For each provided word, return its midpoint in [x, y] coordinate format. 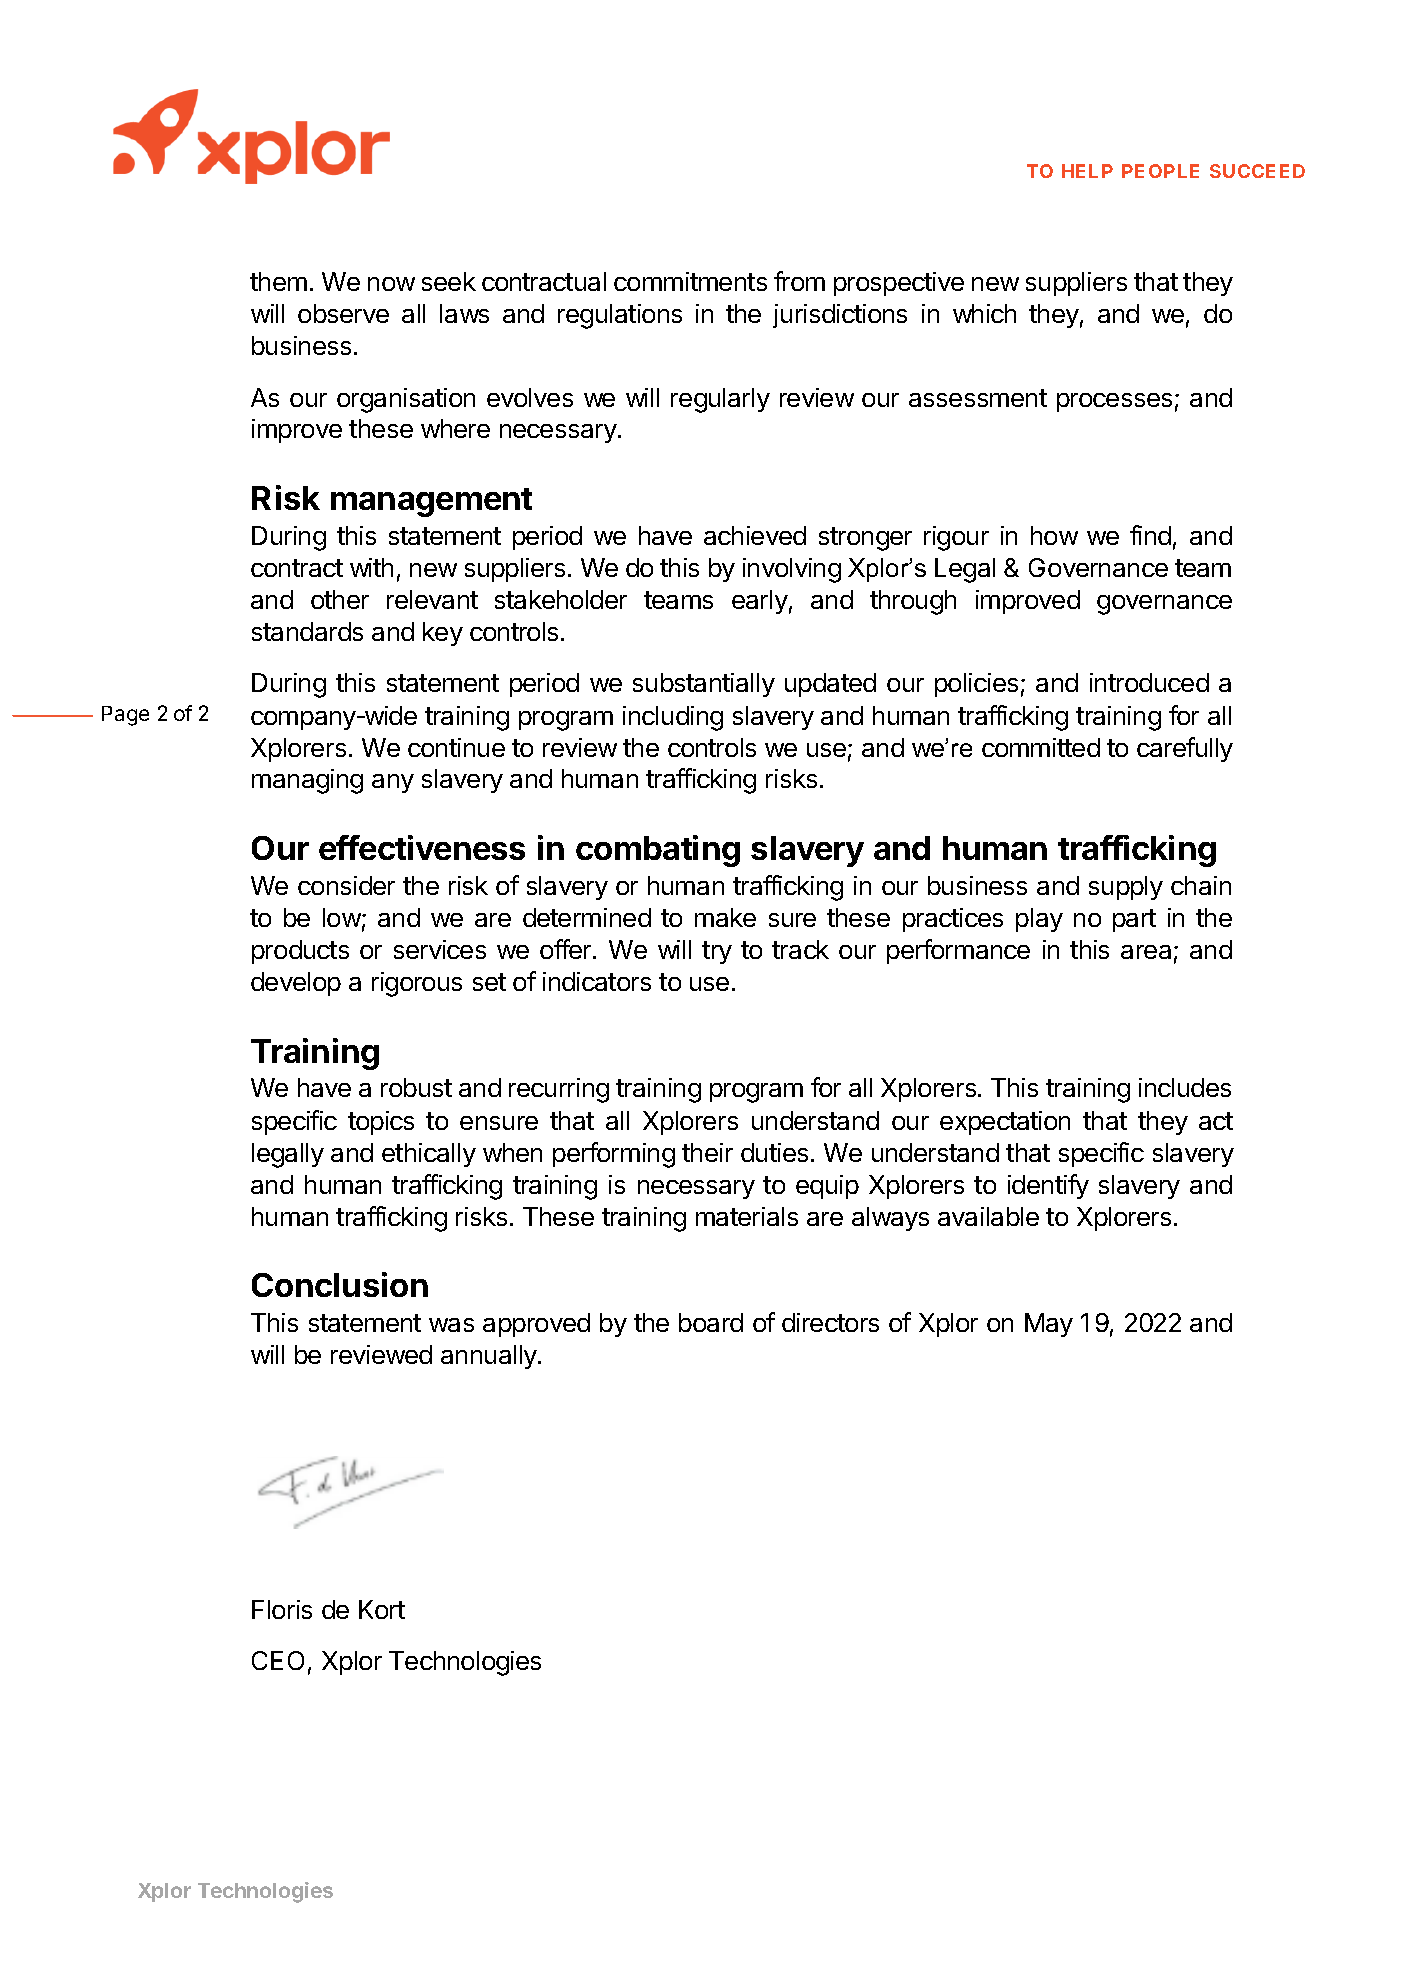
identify [1048, 1186]
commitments [690, 281]
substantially [704, 685]
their [707, 1152]
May [1049, 1325]
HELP [1087, 171]
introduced [1149, 682]
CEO [278, 1660]
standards [307, 631]
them [278, 281]
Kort [382, 1609]
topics [381, 1123]
